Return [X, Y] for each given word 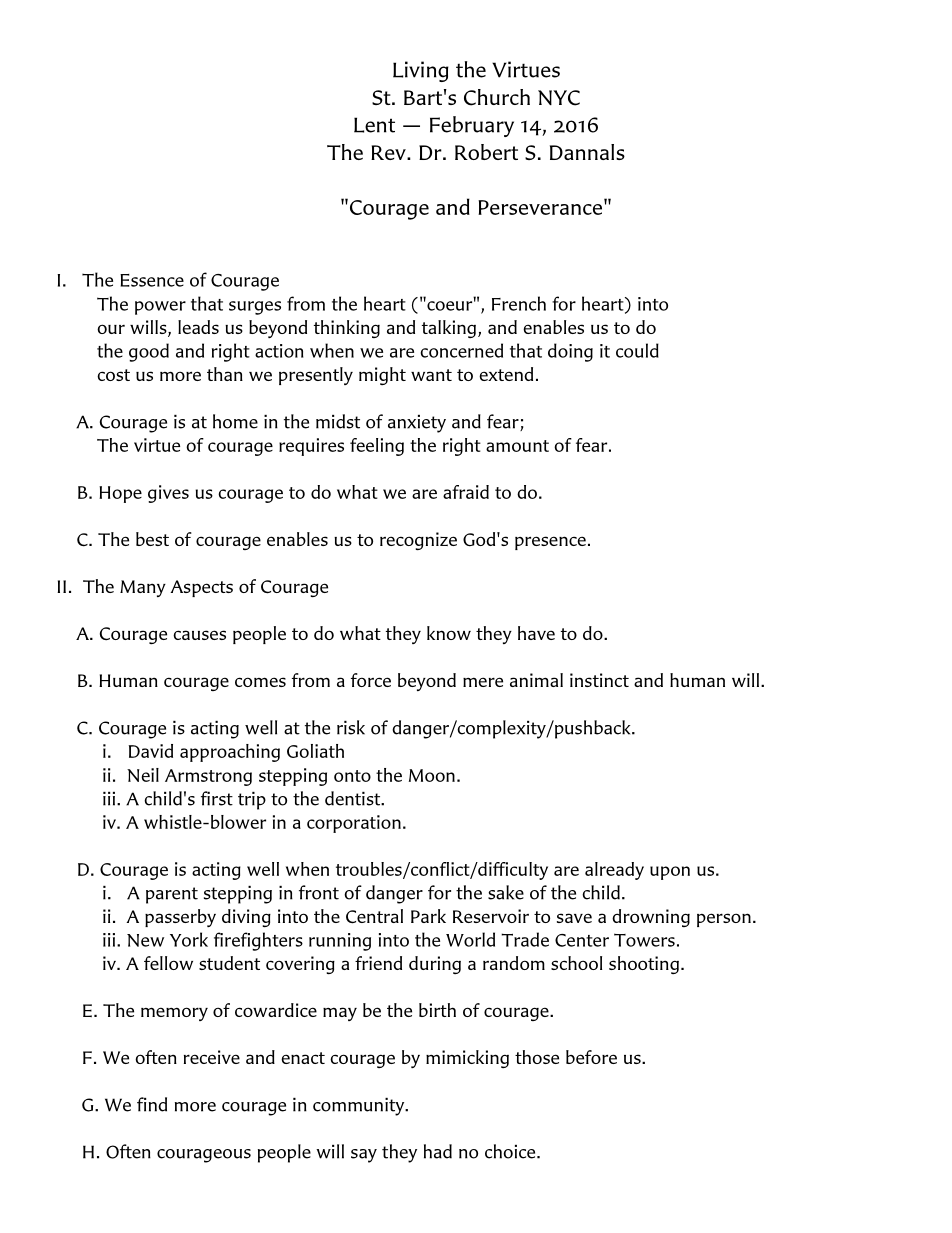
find [152, 1104]
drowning [651, 918]
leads [198, 327]
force [371, 680]
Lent [374, 125]
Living [421, 71]
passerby [180, 918]
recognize [418, 541]
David [150, 751]
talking [450, 329]
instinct [599, 680]
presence [550, 543]
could [637, 350]
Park [428, 916]
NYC [559, 98]
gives [168, 494]
